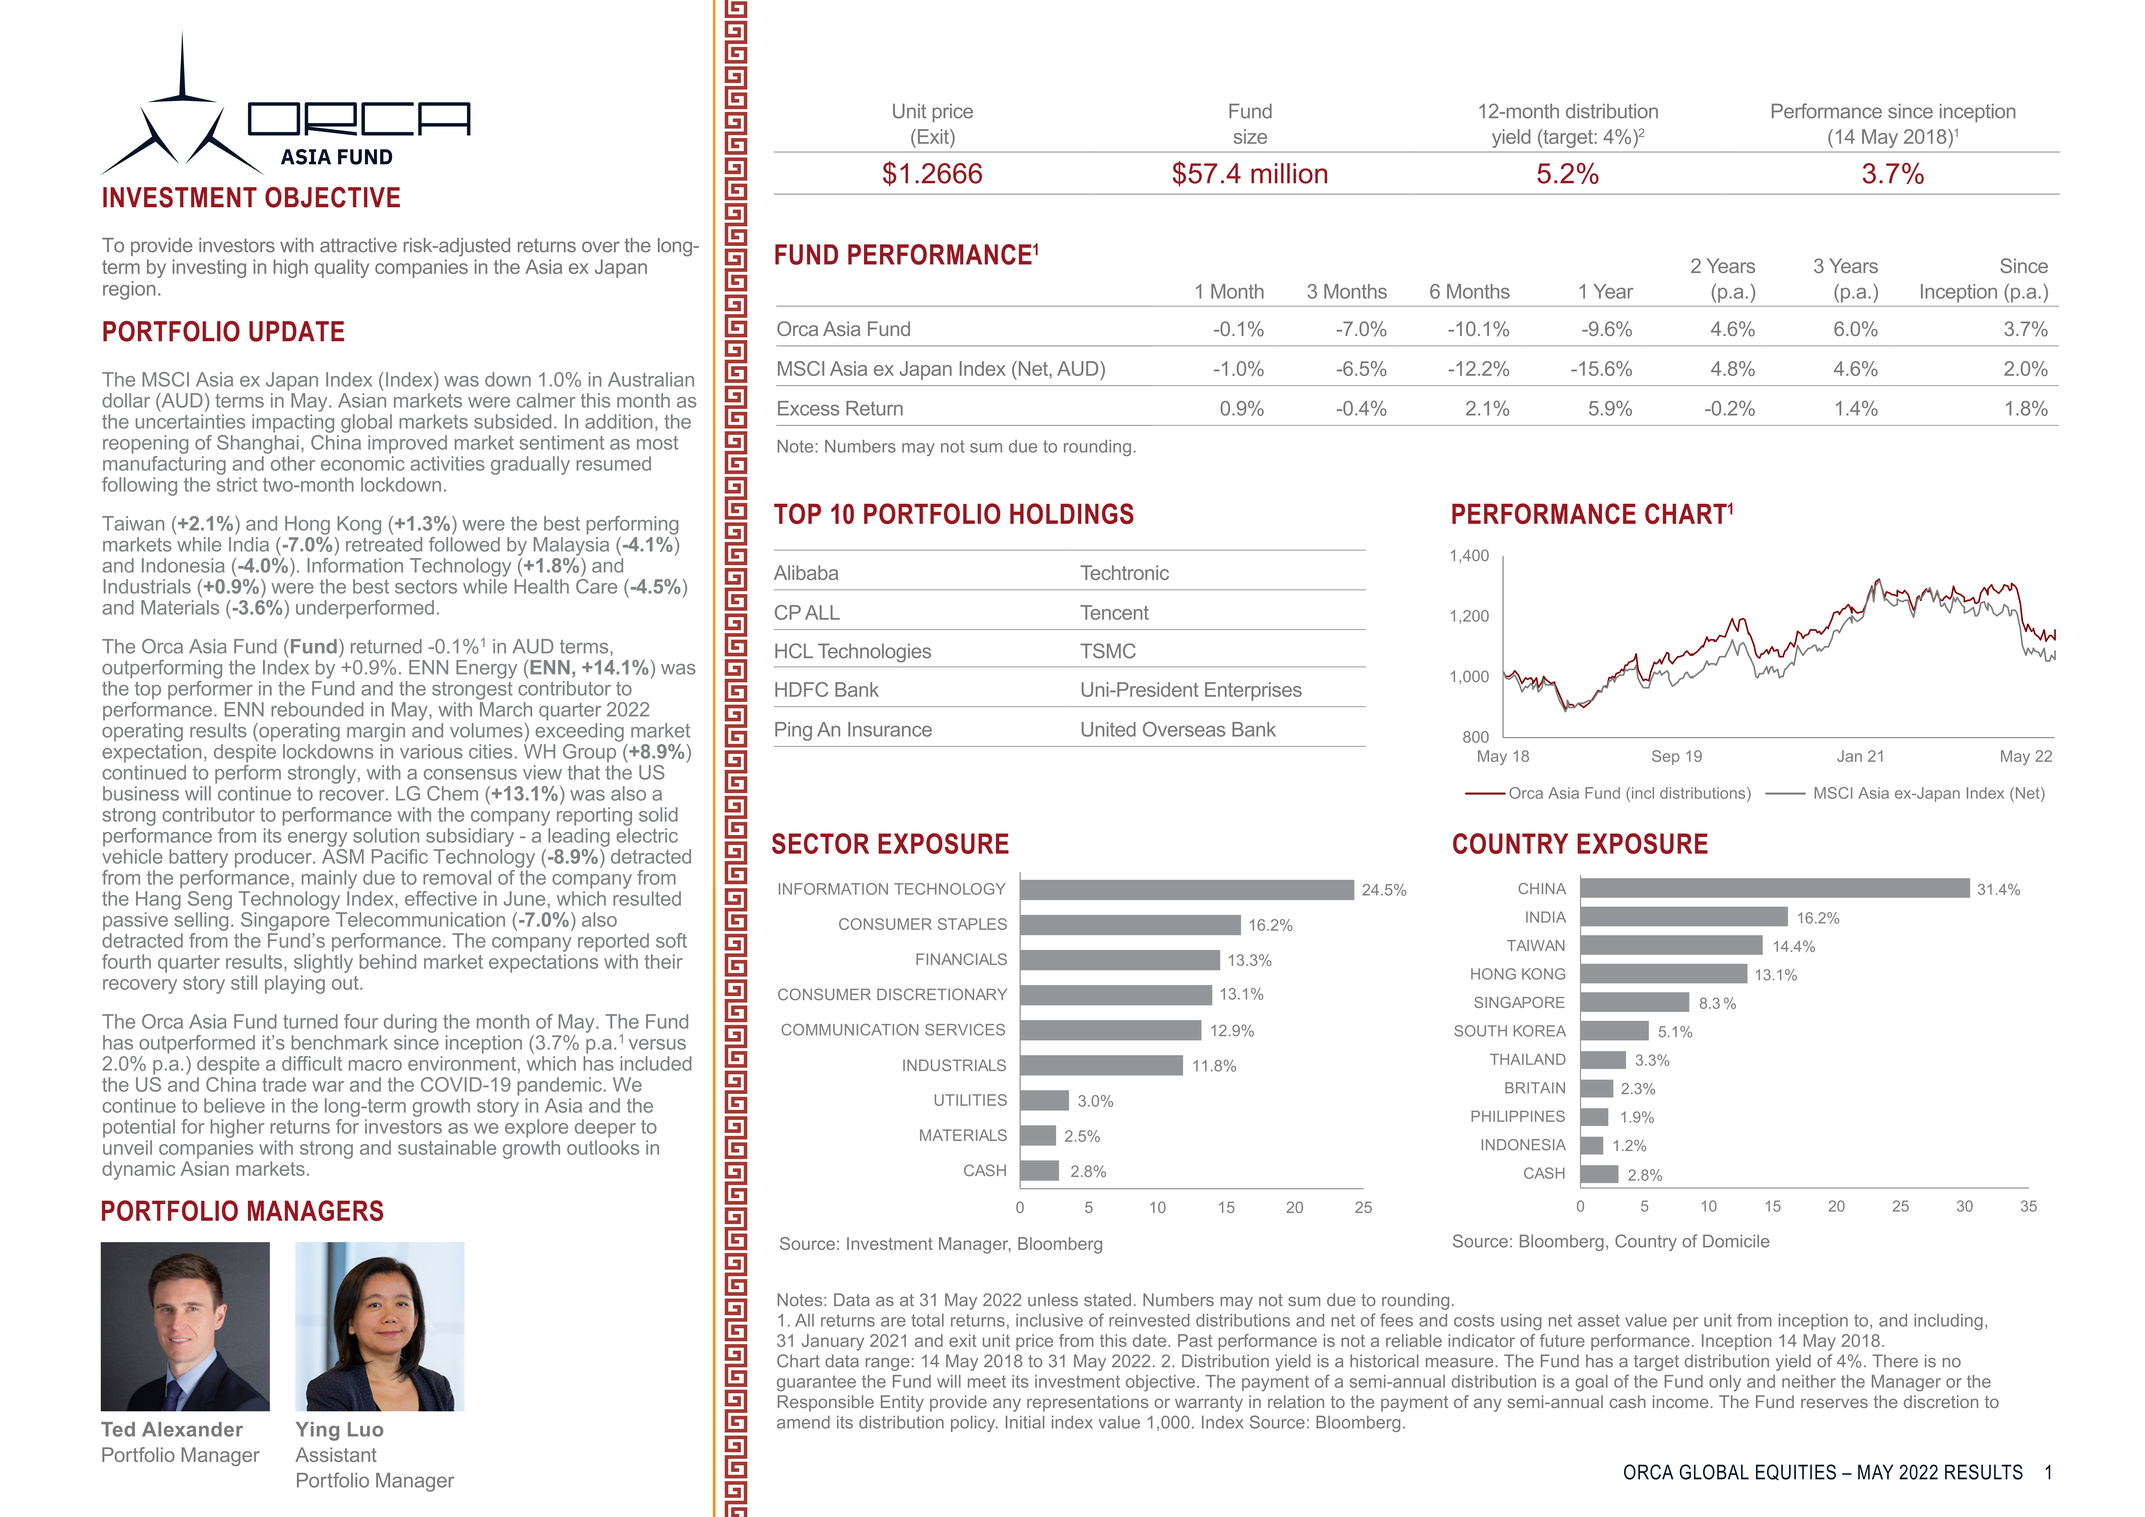 This image has width=2145, height=1517. I want to click on Initial, so click(1025, 1422).
